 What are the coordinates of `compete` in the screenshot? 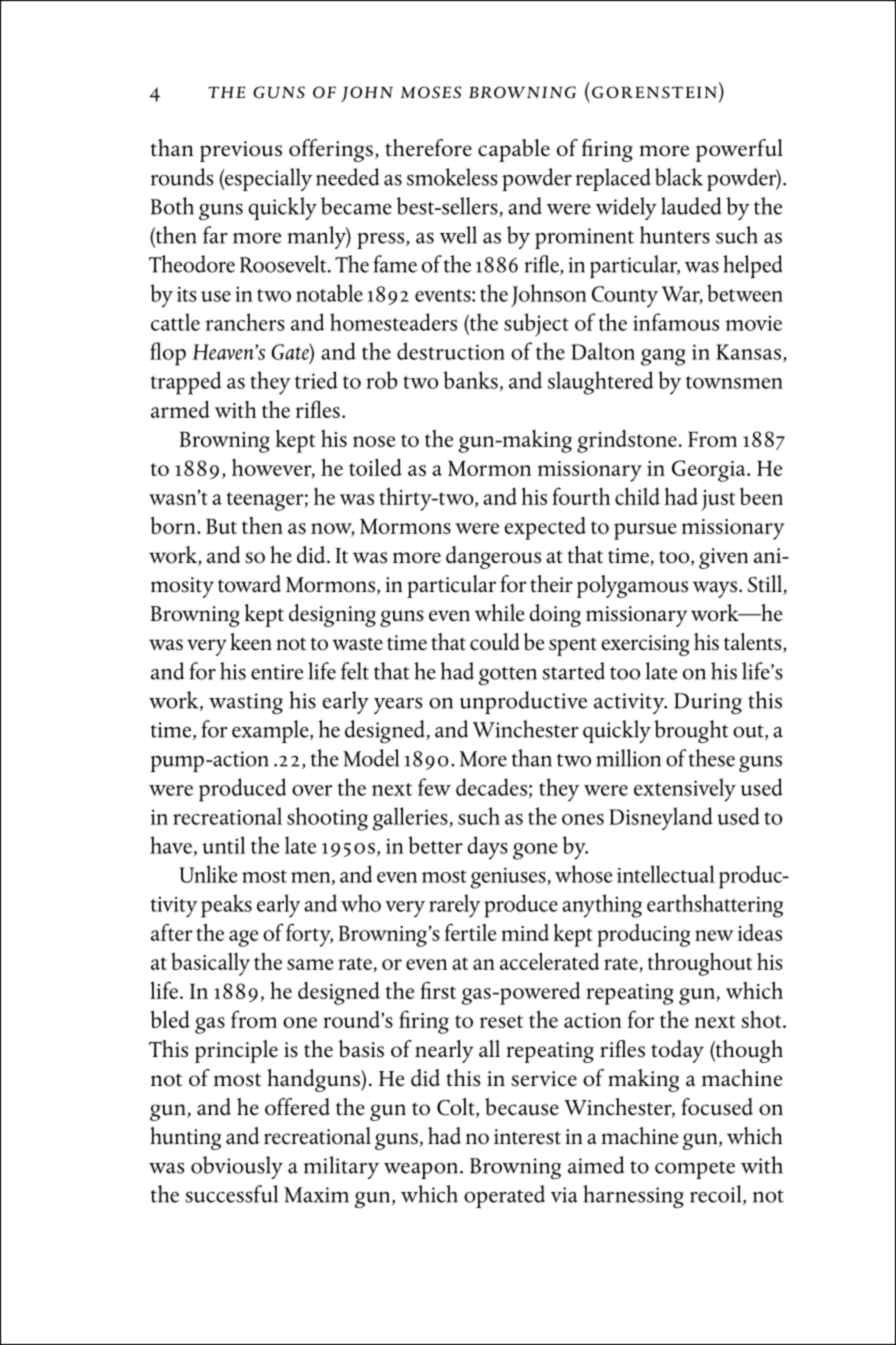 It's located at (695, 1170).
